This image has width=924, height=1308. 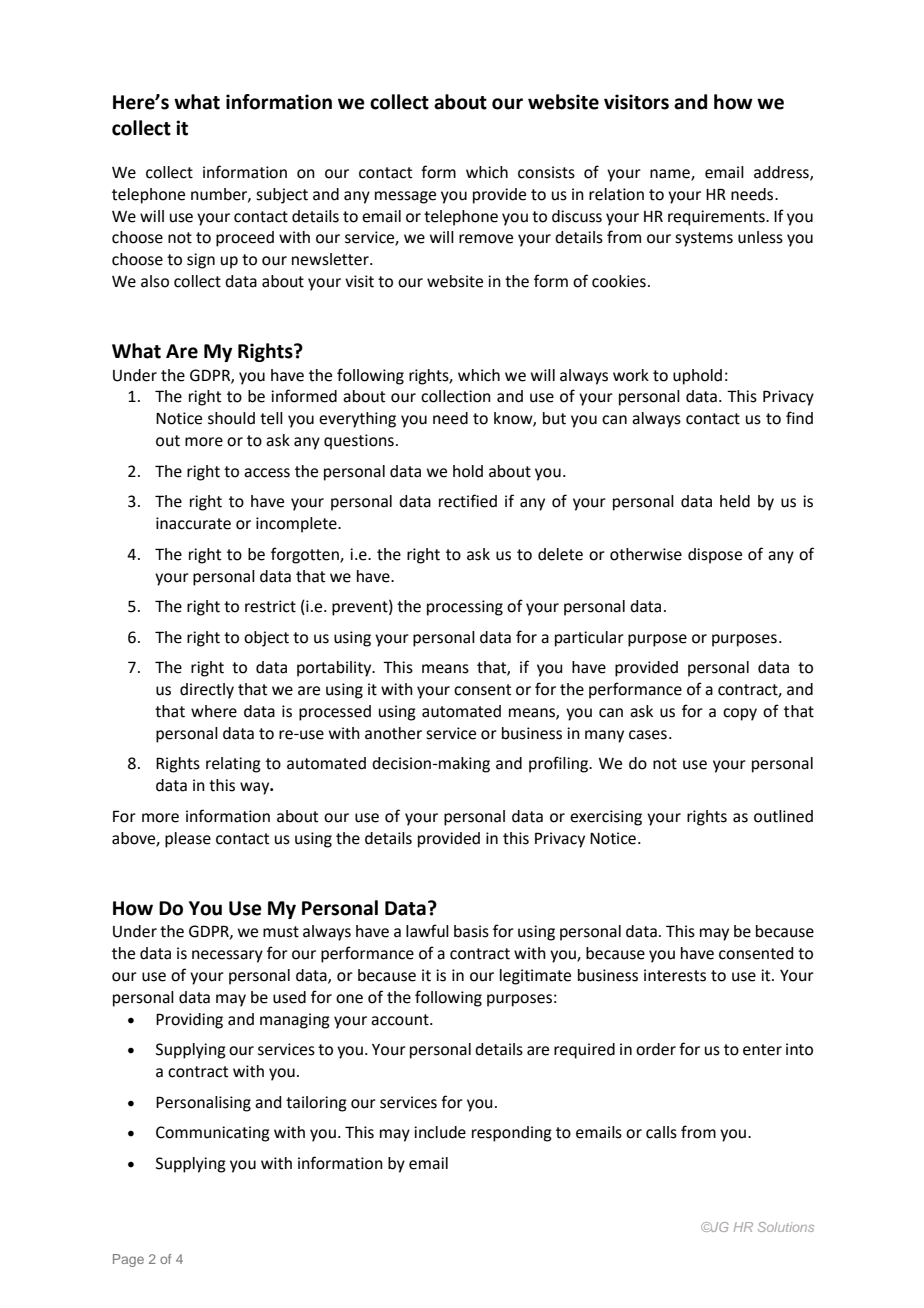 What do you see at coordinates (128, 1260) in the image?
I see `Page` at bounding box center [128, 1260].
